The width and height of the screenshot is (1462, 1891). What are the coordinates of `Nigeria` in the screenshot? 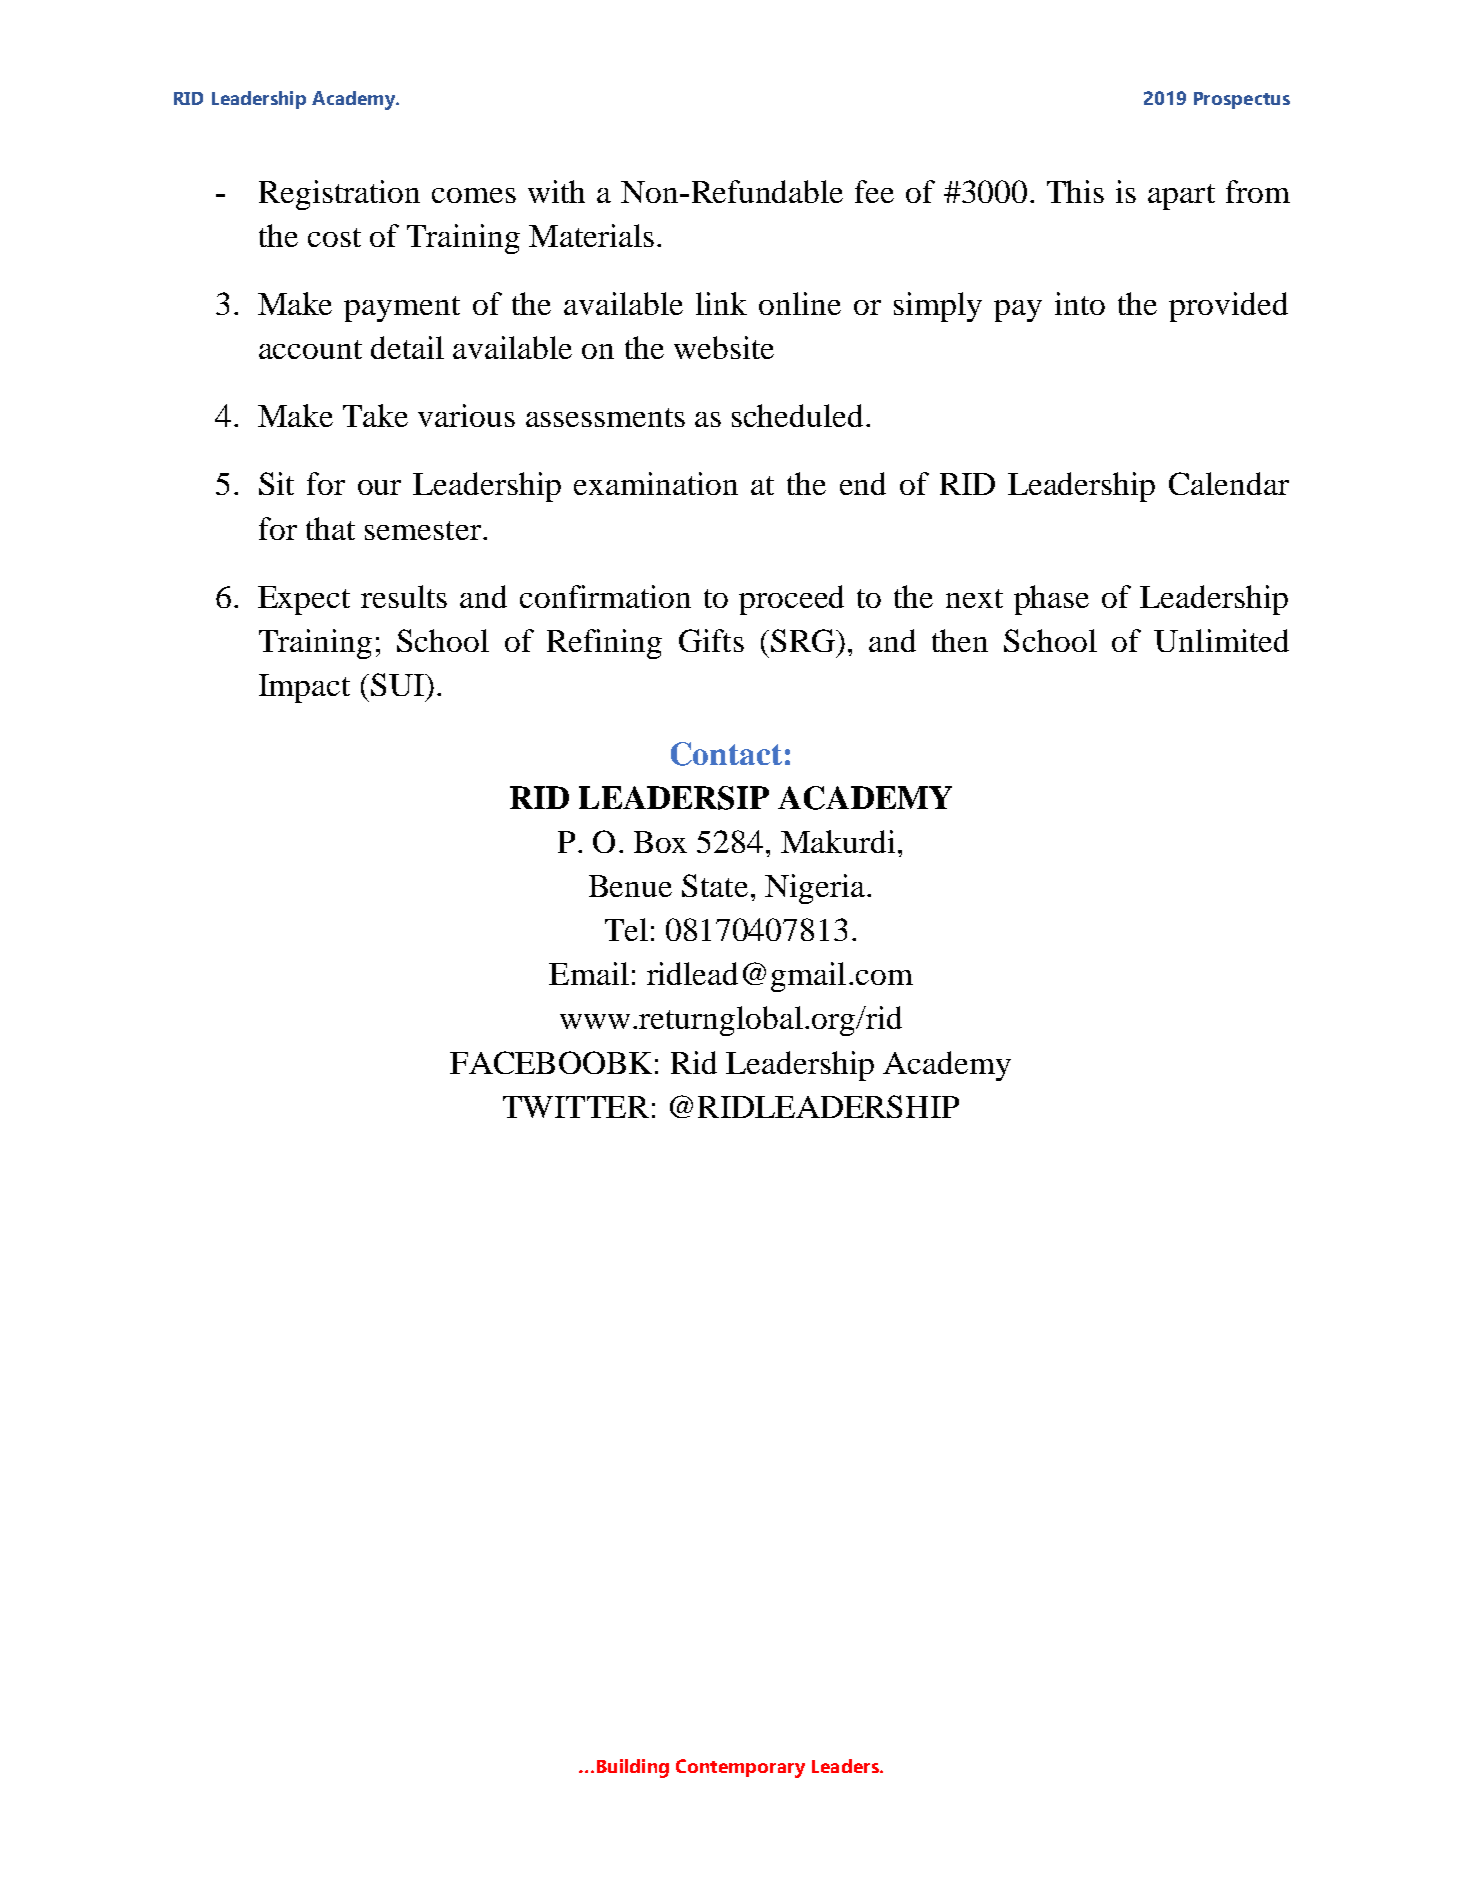 It's located at (816, 889).
